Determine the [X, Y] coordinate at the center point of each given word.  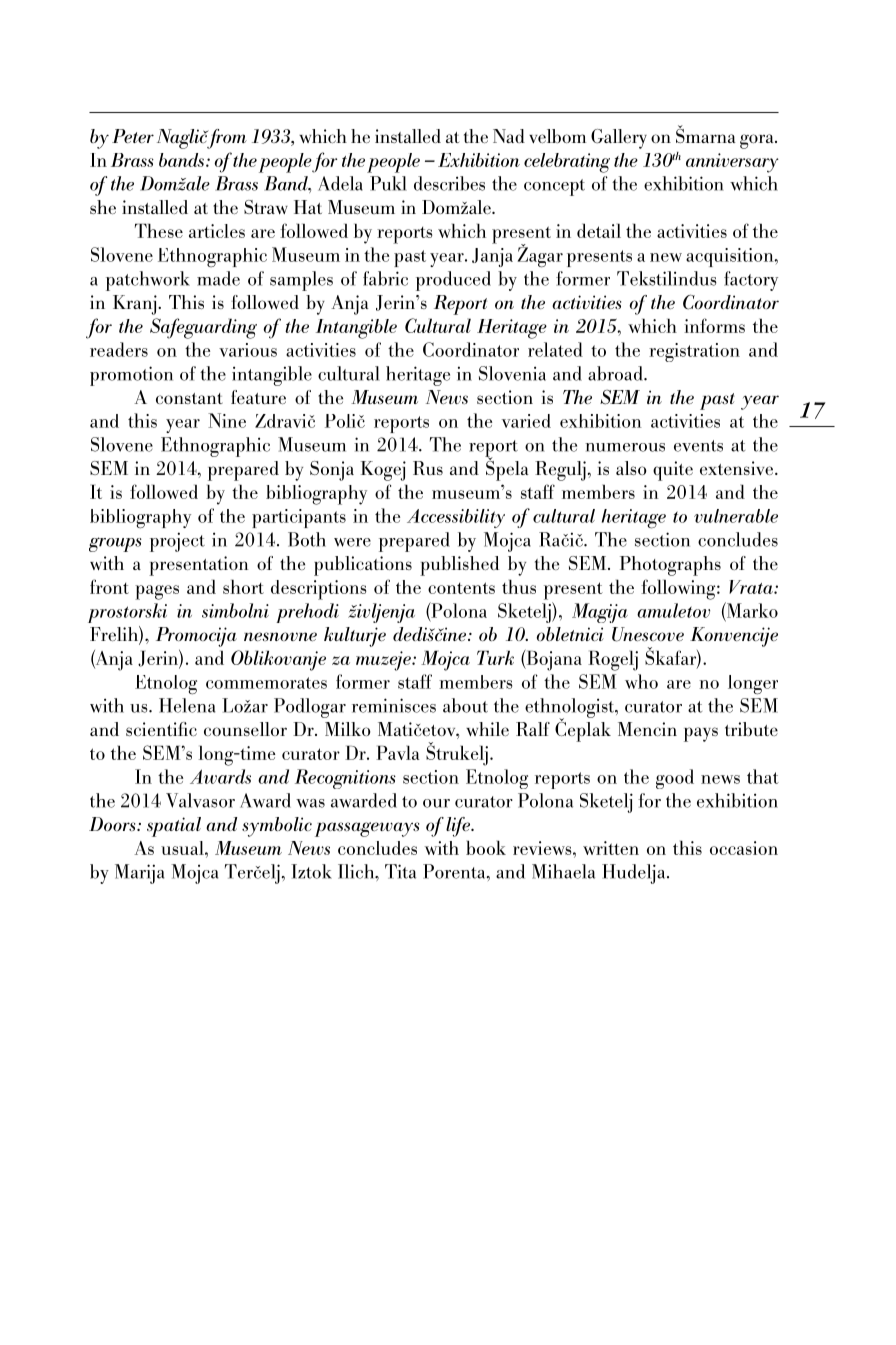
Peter [133, 136]
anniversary [732, 163]
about [465, 705]
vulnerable [736, 516]
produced [453, 281]
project [177, 542]
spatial [174, 827]
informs [714, 325]
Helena [187, 705]
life [459, 827]
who [641, 681]
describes [449, 183]
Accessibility [456, 518]
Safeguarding [203, 328]
